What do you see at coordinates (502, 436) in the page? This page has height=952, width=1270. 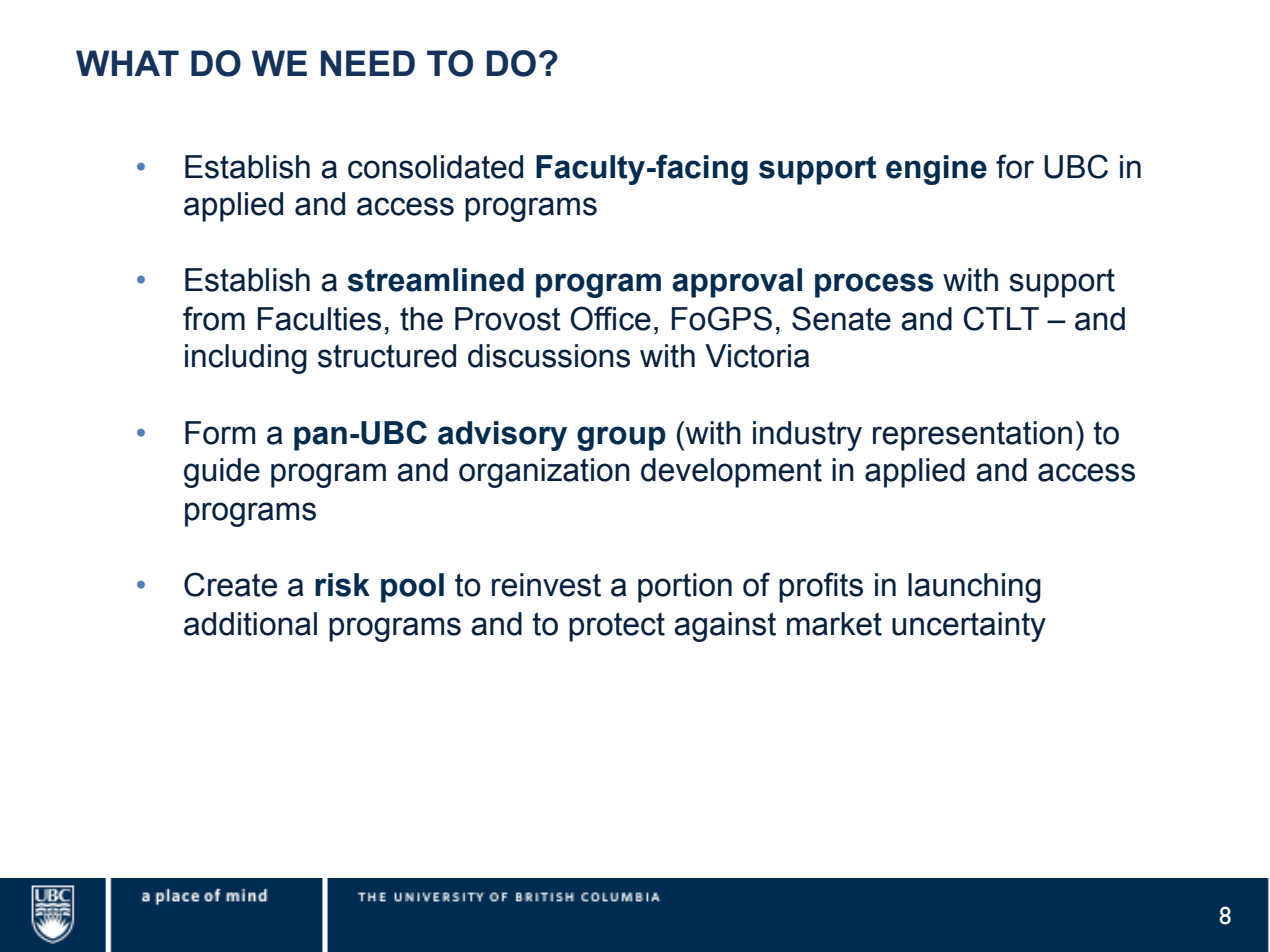 I see `advisory` at bounding box center [502, 436].
